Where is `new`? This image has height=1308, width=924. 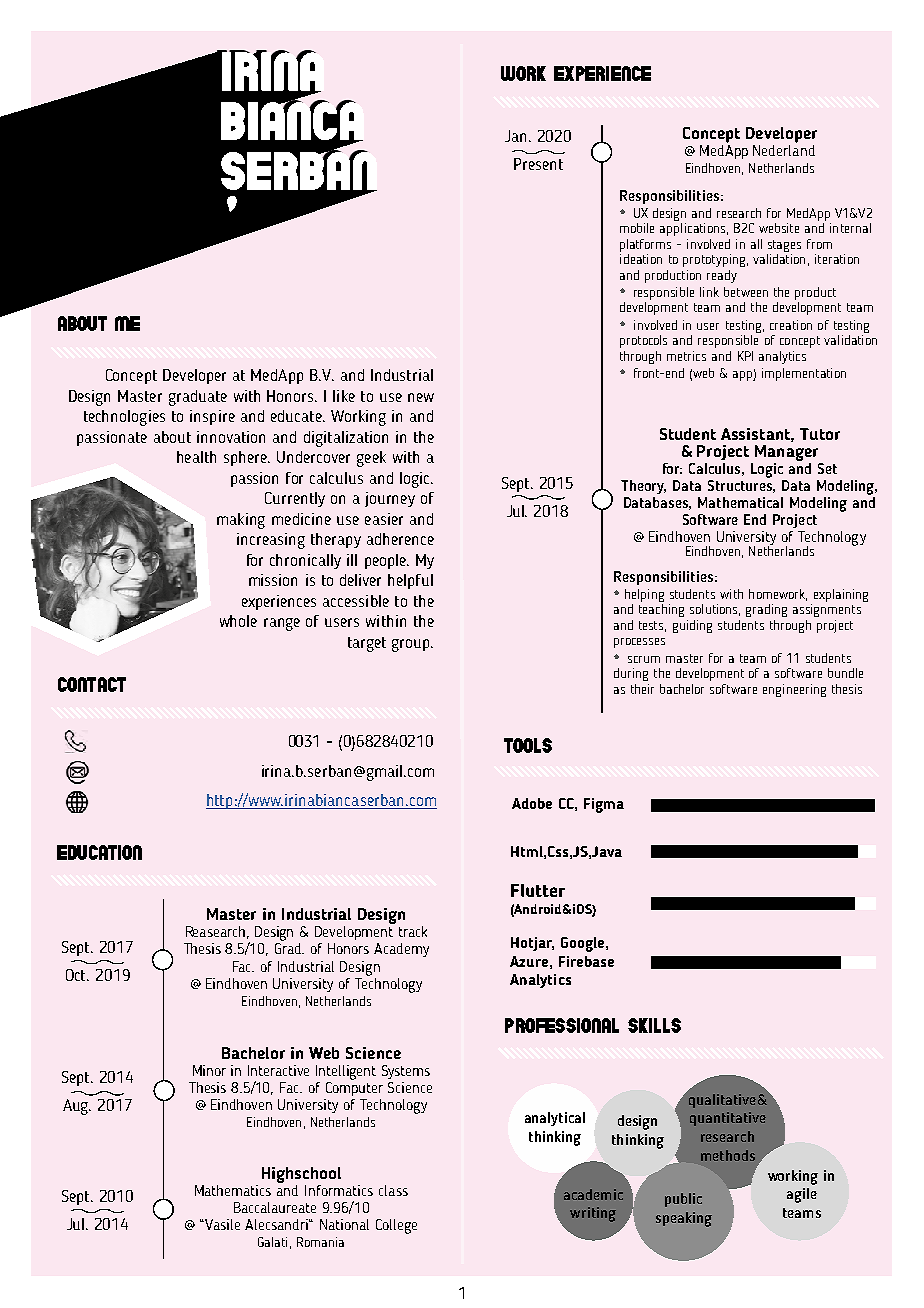
new is located at coordinates (421, 397).
